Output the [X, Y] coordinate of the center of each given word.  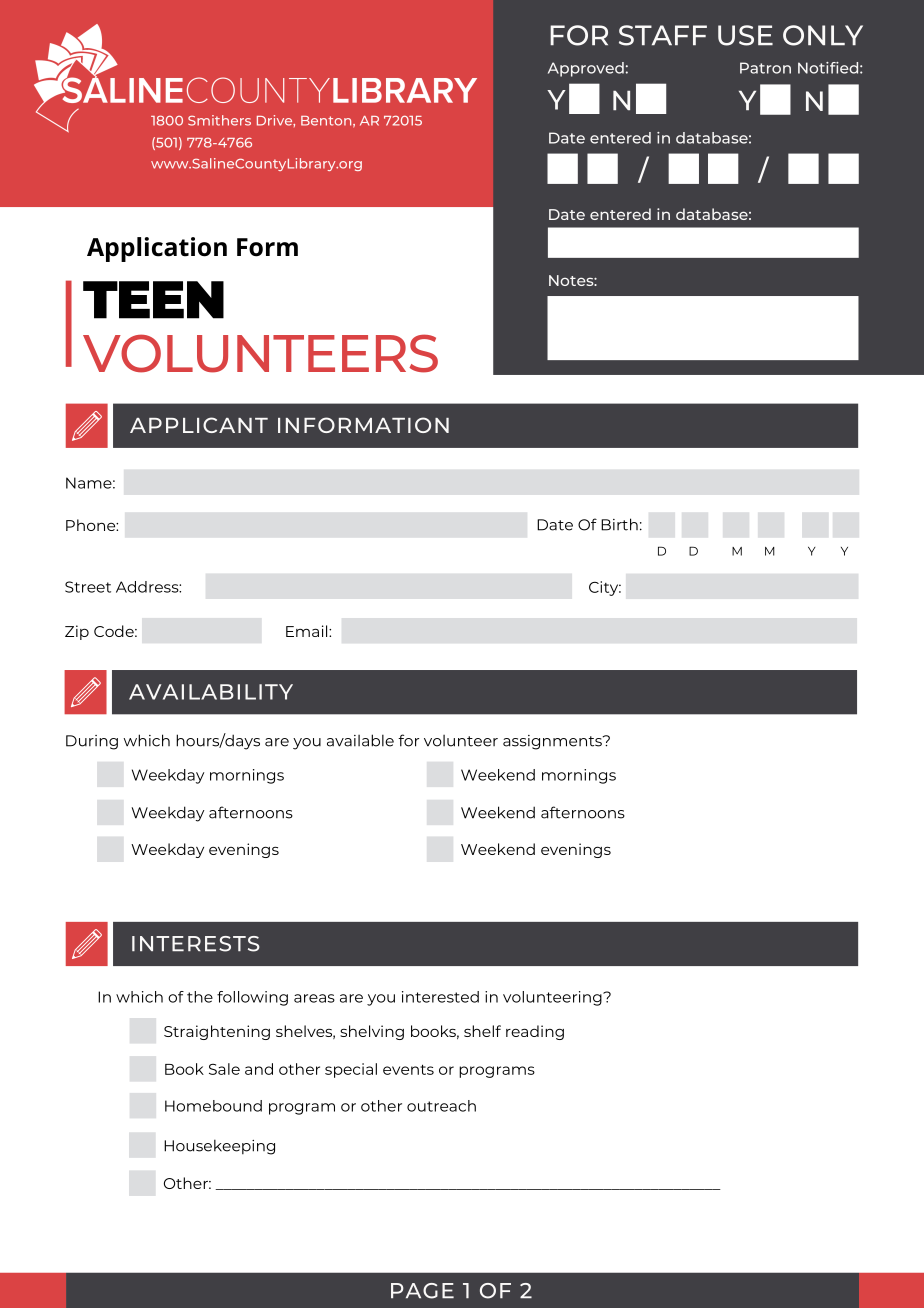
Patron [765, 68]
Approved [586, 69]
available [360, 740]
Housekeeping [219, 1147]
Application [157, 249]
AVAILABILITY [211, 692]
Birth [619, 524]
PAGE [422, 1291]
